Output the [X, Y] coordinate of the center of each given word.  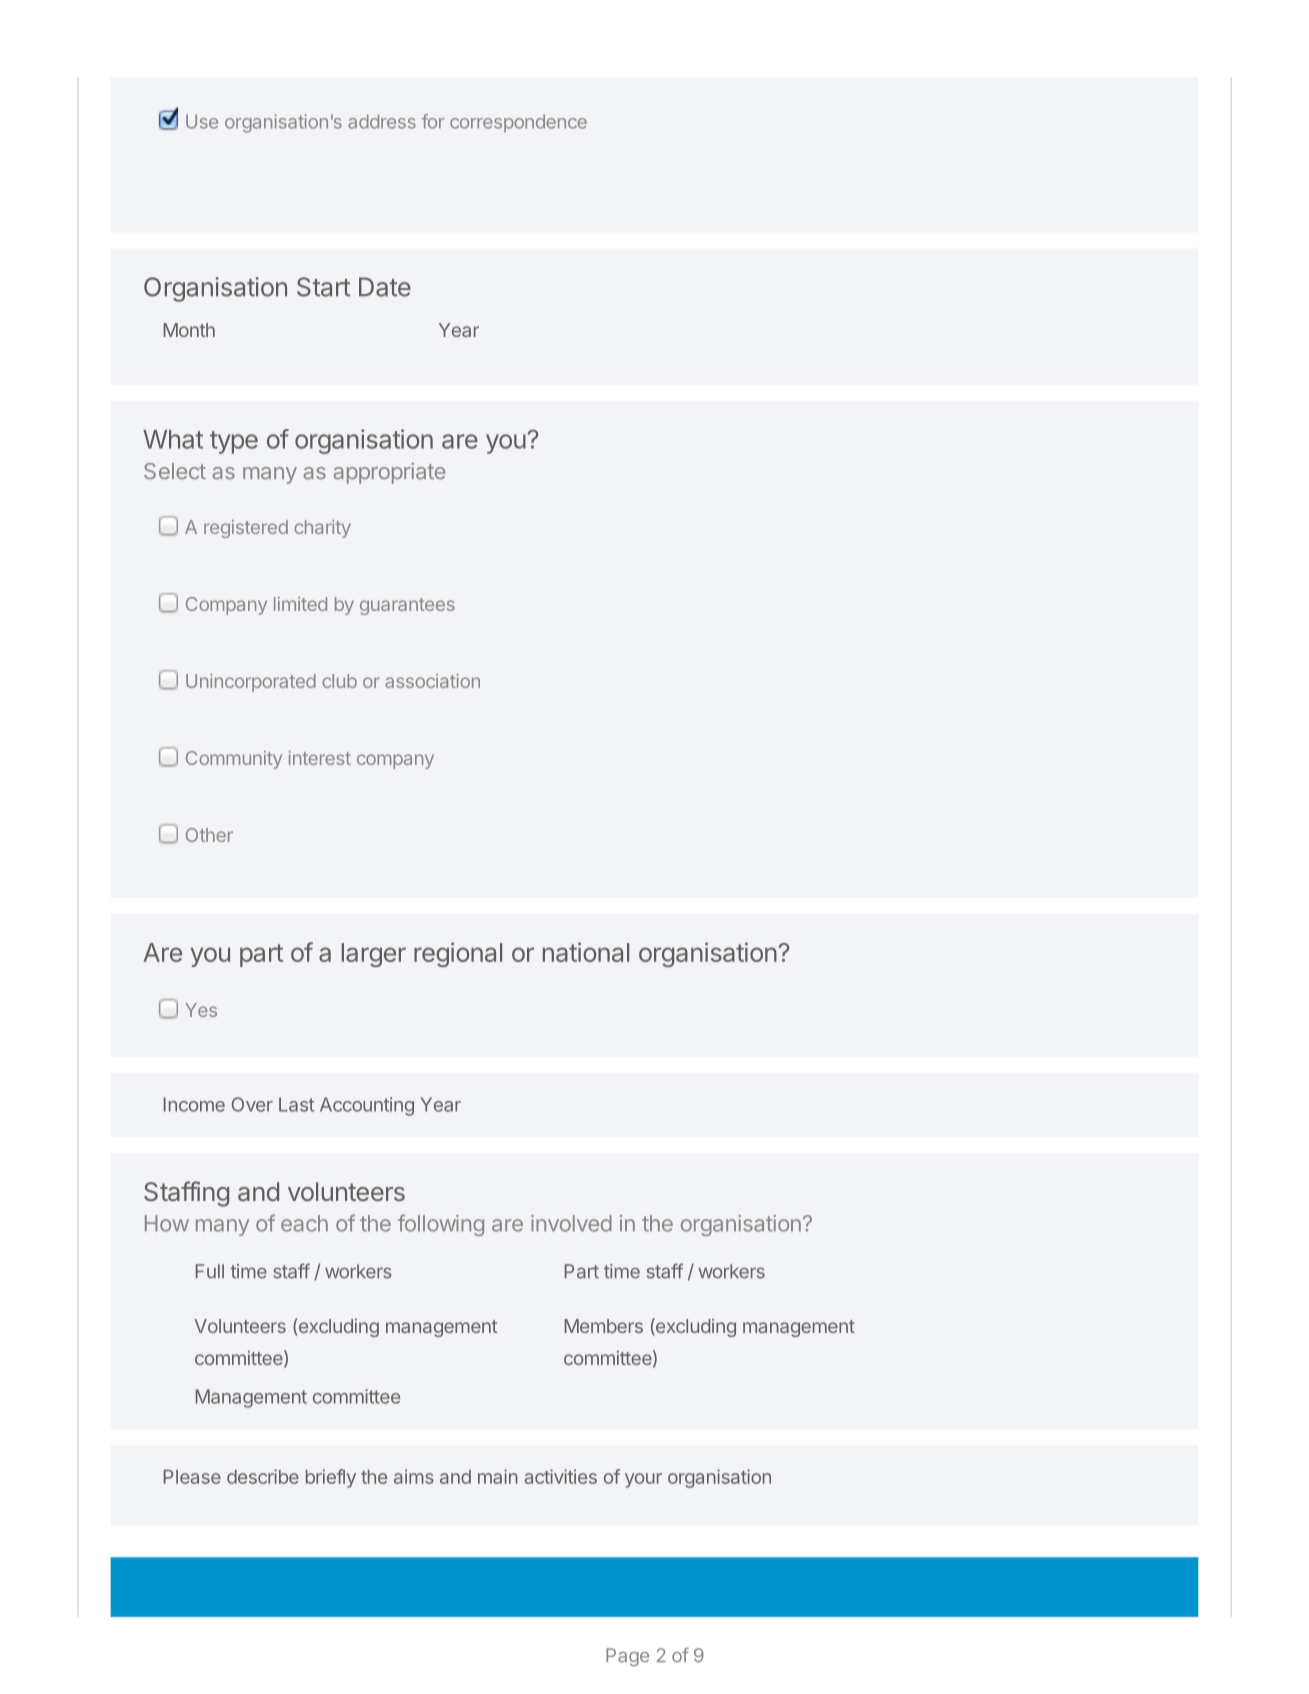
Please [192, 1477]
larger [374, 955]
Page [627, 1657]
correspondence [518, 123]
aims [414, 1476]
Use [202, 121]
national [586, 952]
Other [209, 835]
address [382, 121]
